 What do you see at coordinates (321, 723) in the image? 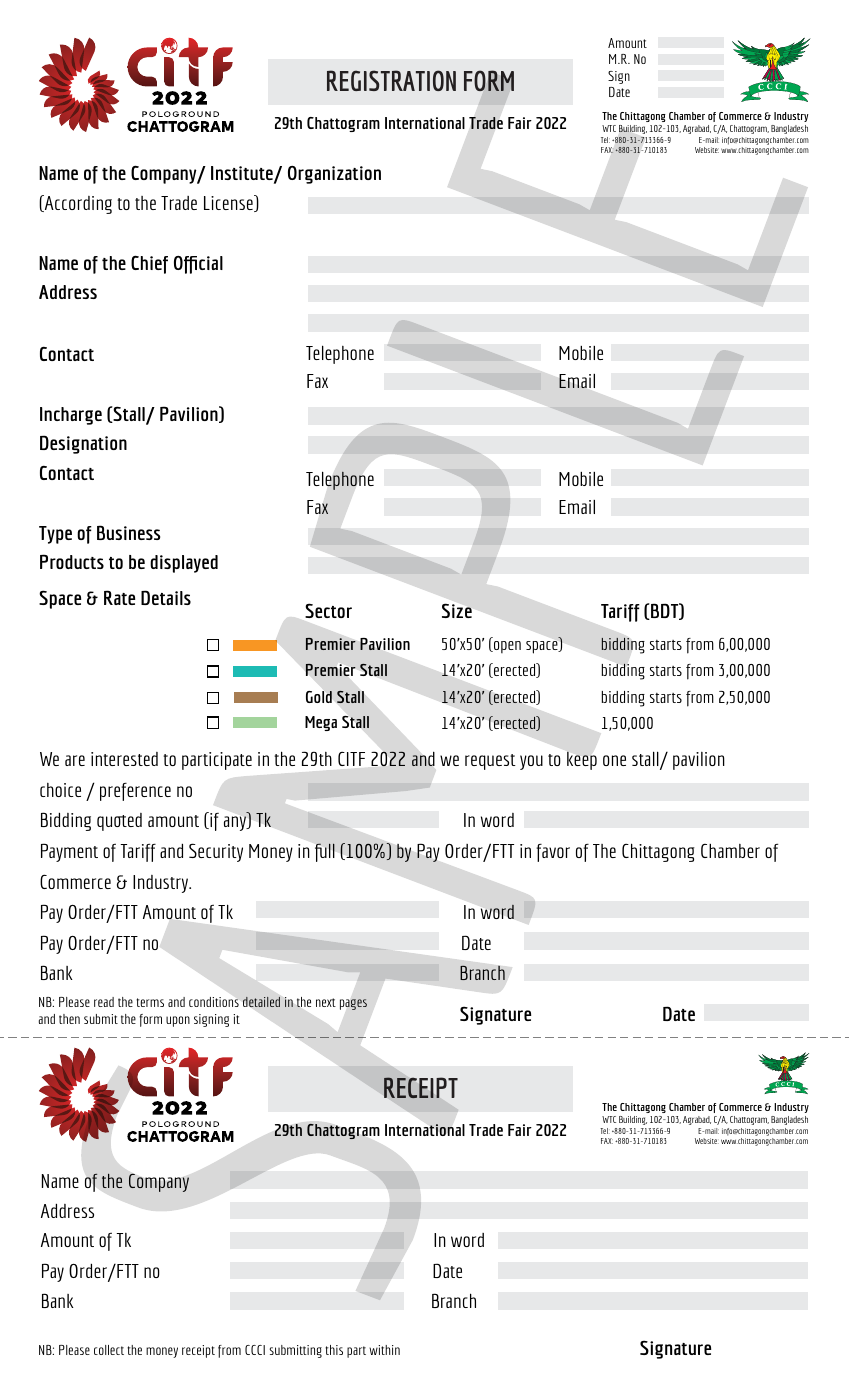
I see `Mega` at bounding box center [321, 723].
